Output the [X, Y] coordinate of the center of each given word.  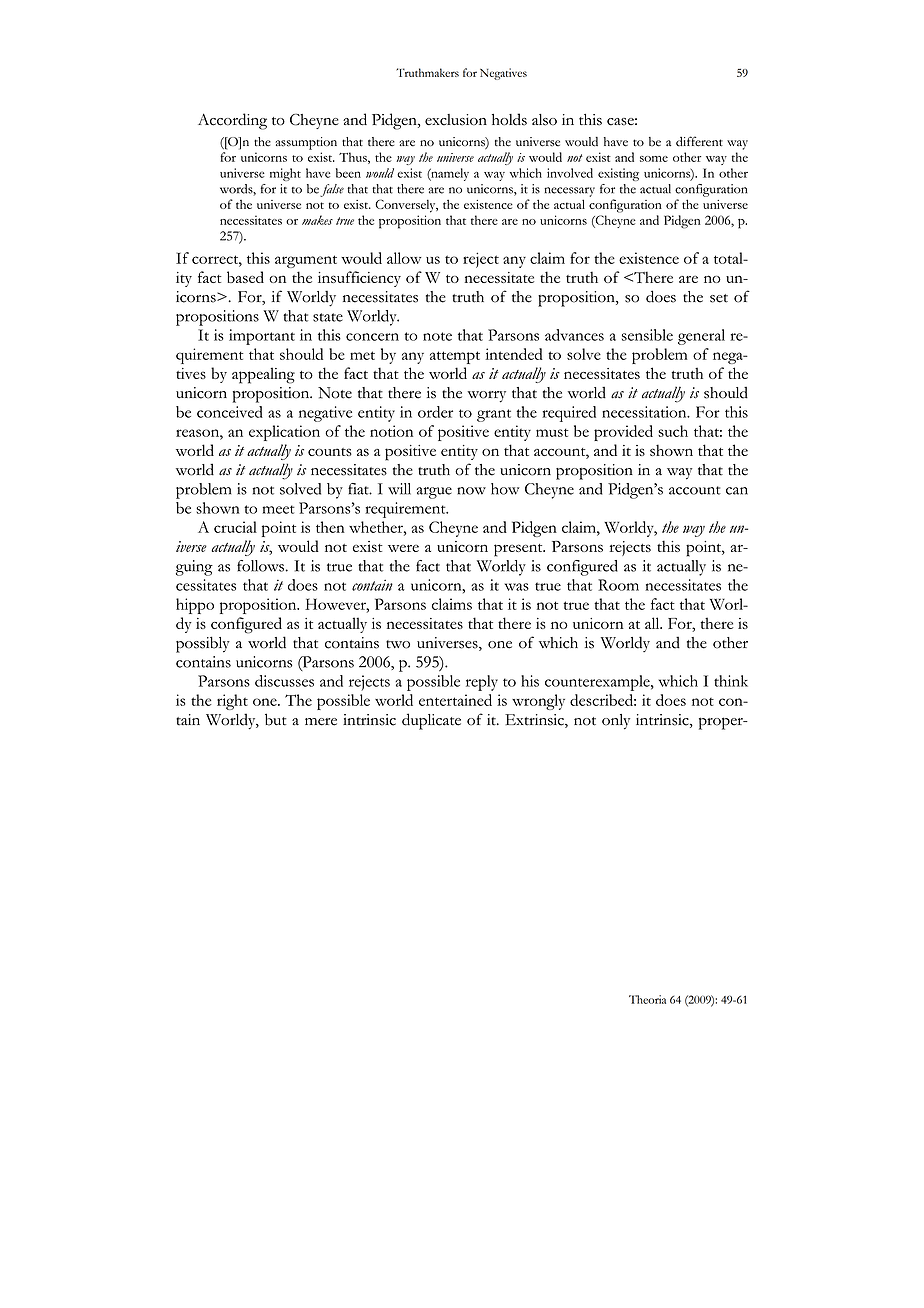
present [519, 550]
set [719, 298]
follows [260, 566]
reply [482, 683]
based [245, 277]
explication [284, 433]
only [616, 722]
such [673, 431]
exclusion [456, 120]
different [699, 141]
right [232, 702]
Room [618, 585]
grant [494, 415]
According [232, 121]
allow [404, 258]
